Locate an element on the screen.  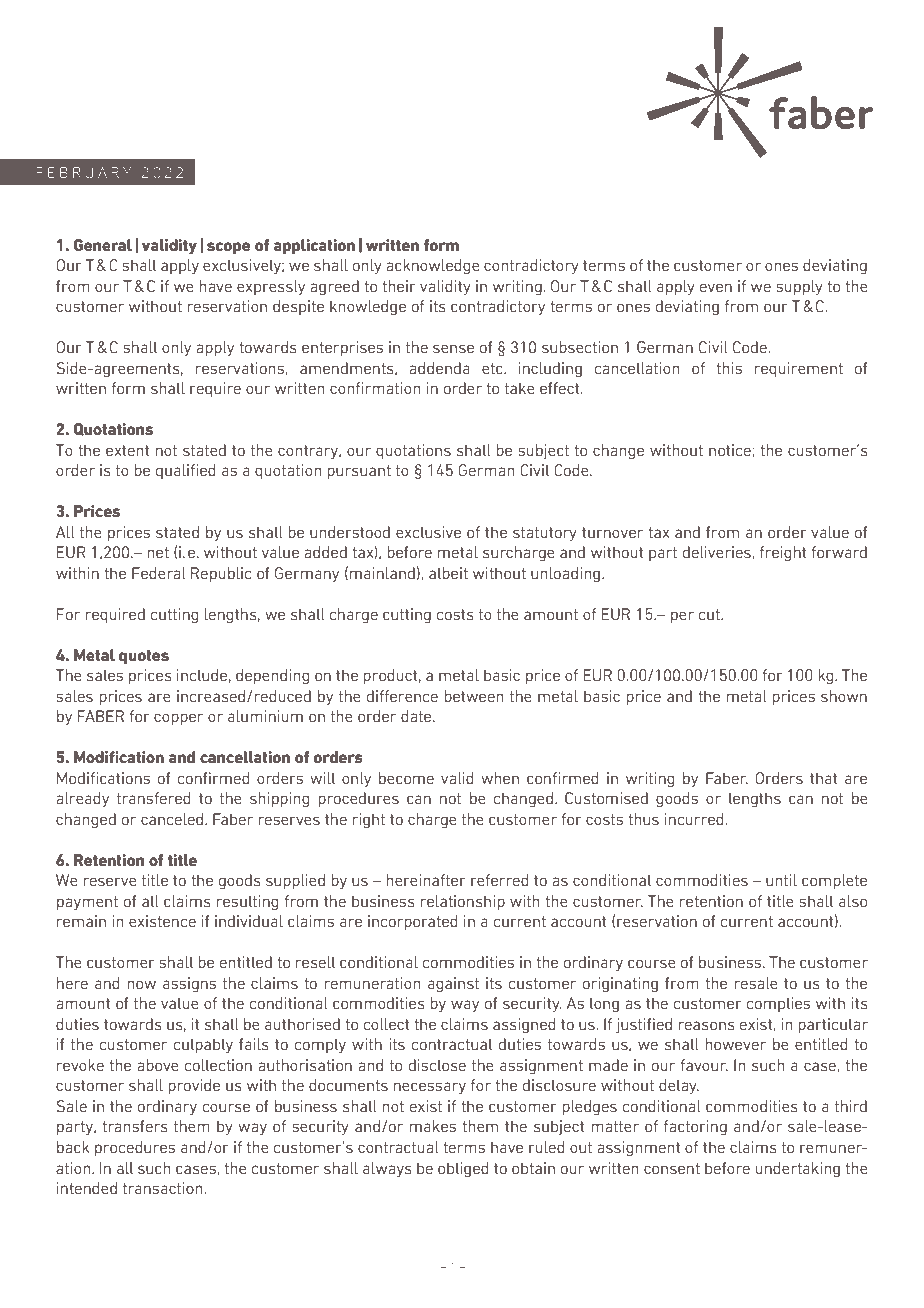
CONDITIONS is located at coordinates (299, 94).
